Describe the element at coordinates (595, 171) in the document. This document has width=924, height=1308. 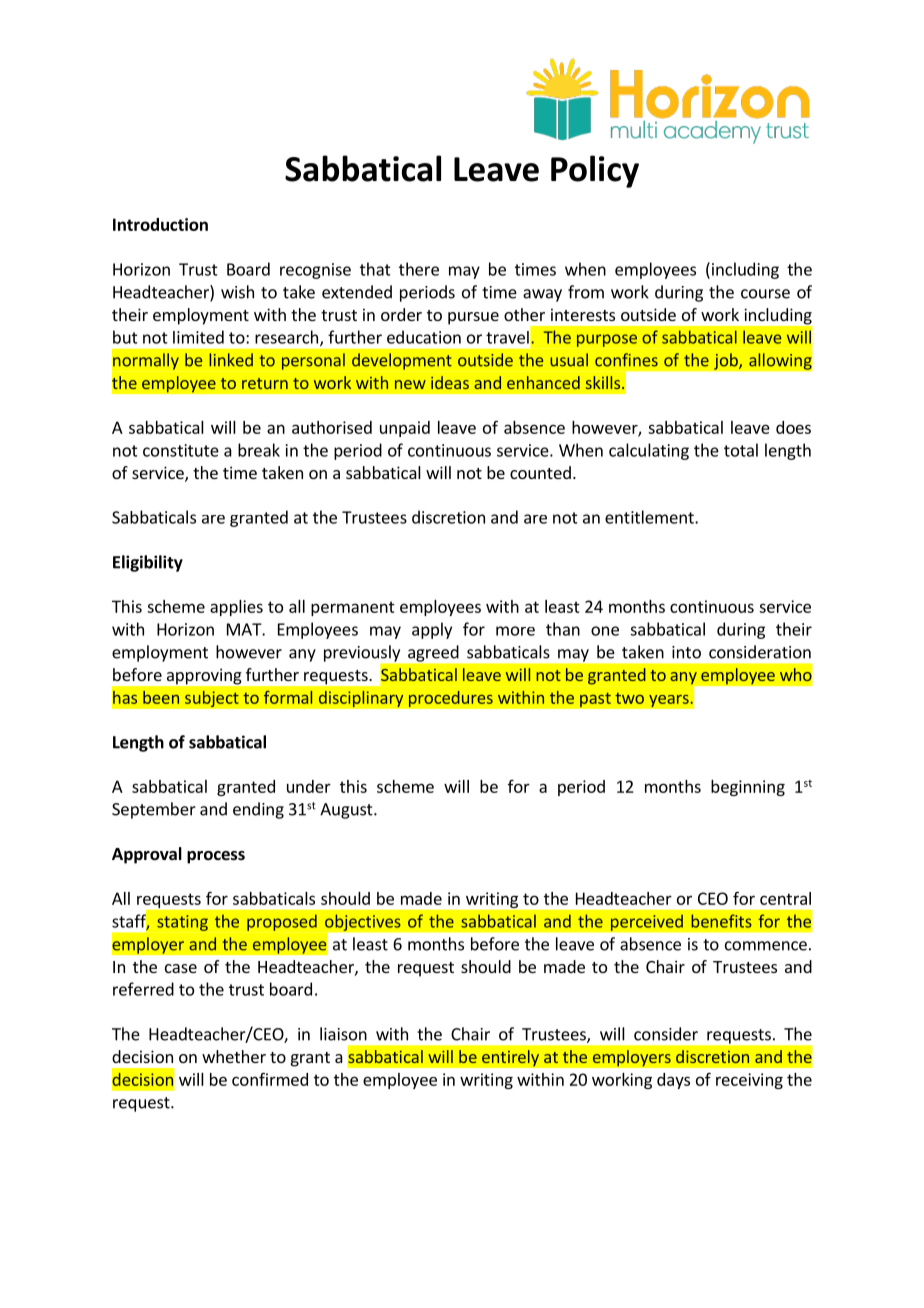
I see `Policy` at that location.
